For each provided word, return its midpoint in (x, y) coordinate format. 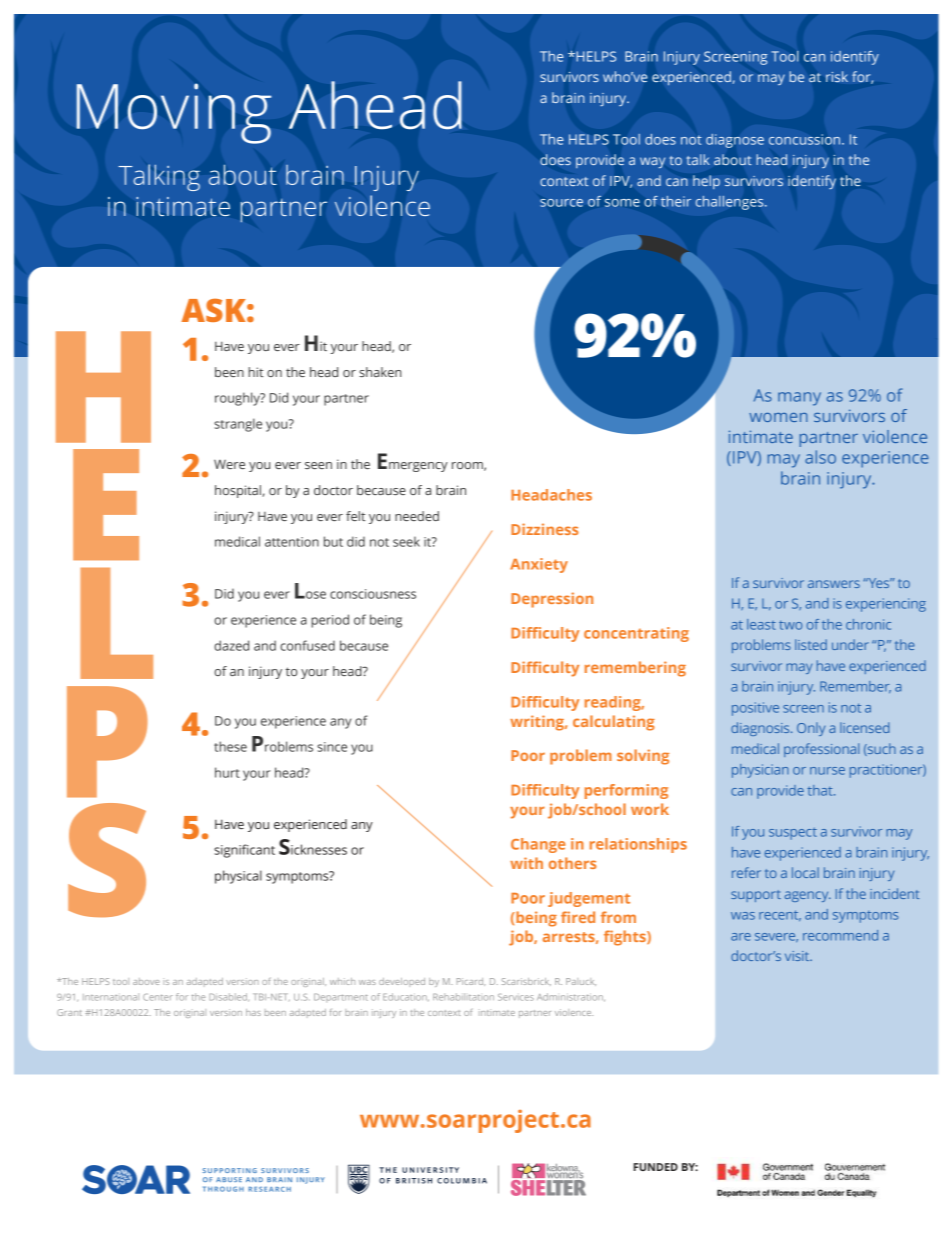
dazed (231, 645)
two (790, 625)
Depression (552, 600)
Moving (174, 113)
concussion (806, 139)
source (561, 203)
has (253, 1012)
